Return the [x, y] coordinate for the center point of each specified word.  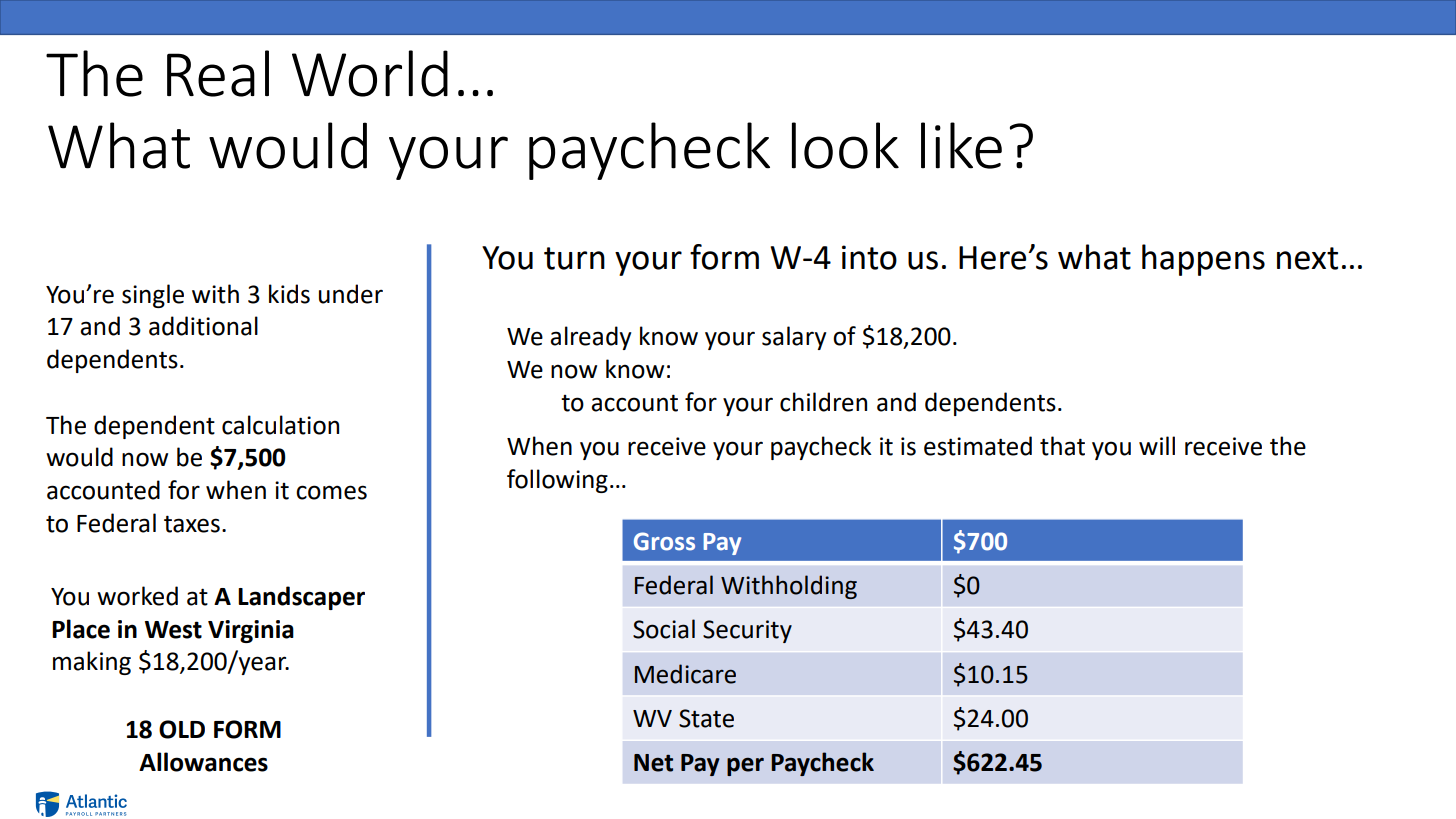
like [961, 145]
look [845, 145]
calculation [280, 425]
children [823, 402]
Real [218, 73]
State [706, 718]
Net [653, 763]
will [1157, 445]
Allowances [203, 762]
